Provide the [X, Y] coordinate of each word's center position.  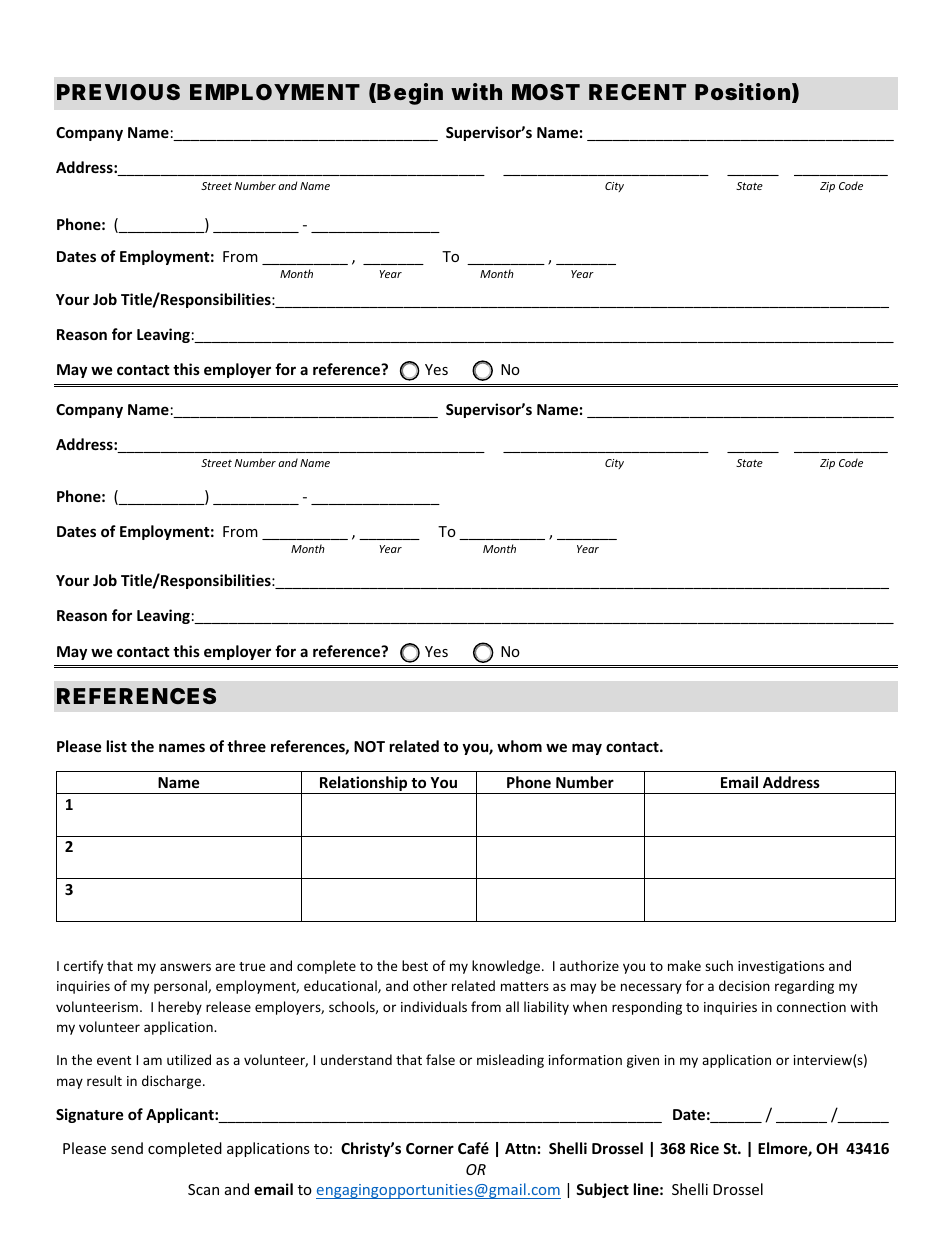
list [117, 746]
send [127, 1148]
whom [519, 746]
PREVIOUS [118, 92]
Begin [410, 94]
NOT [369, 746]
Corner [430, 1148]
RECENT [637, 92]
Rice [704, 1148]
